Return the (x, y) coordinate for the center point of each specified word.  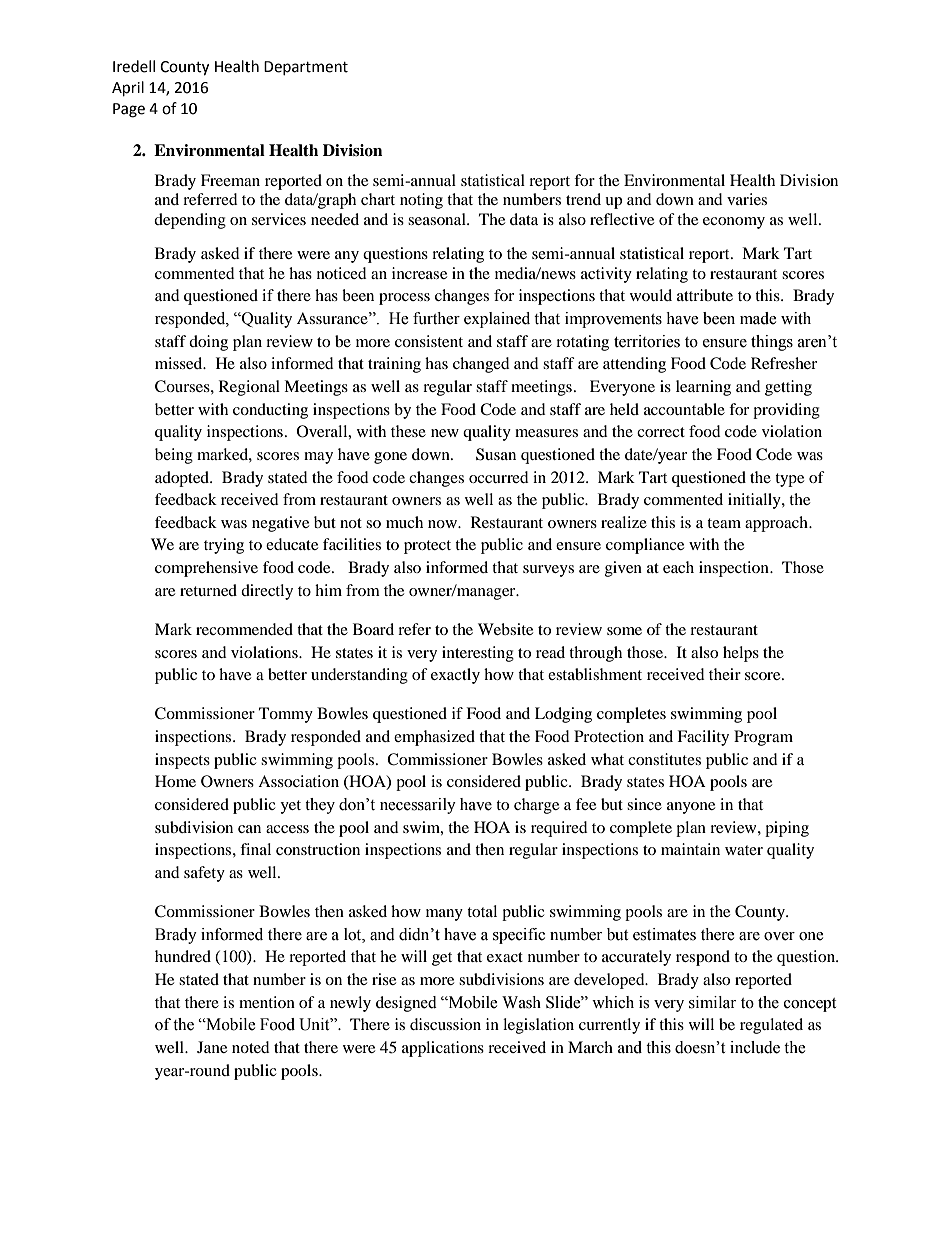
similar (712, 1002)
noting (421, 201)
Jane (212, 1047)
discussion (445, 1024)
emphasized (434, 738)
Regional (249, 388)
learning (703, 388)
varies (747, 199)
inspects (182, 761)
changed (481, 365)
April (128, 89)
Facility (703, 738)
